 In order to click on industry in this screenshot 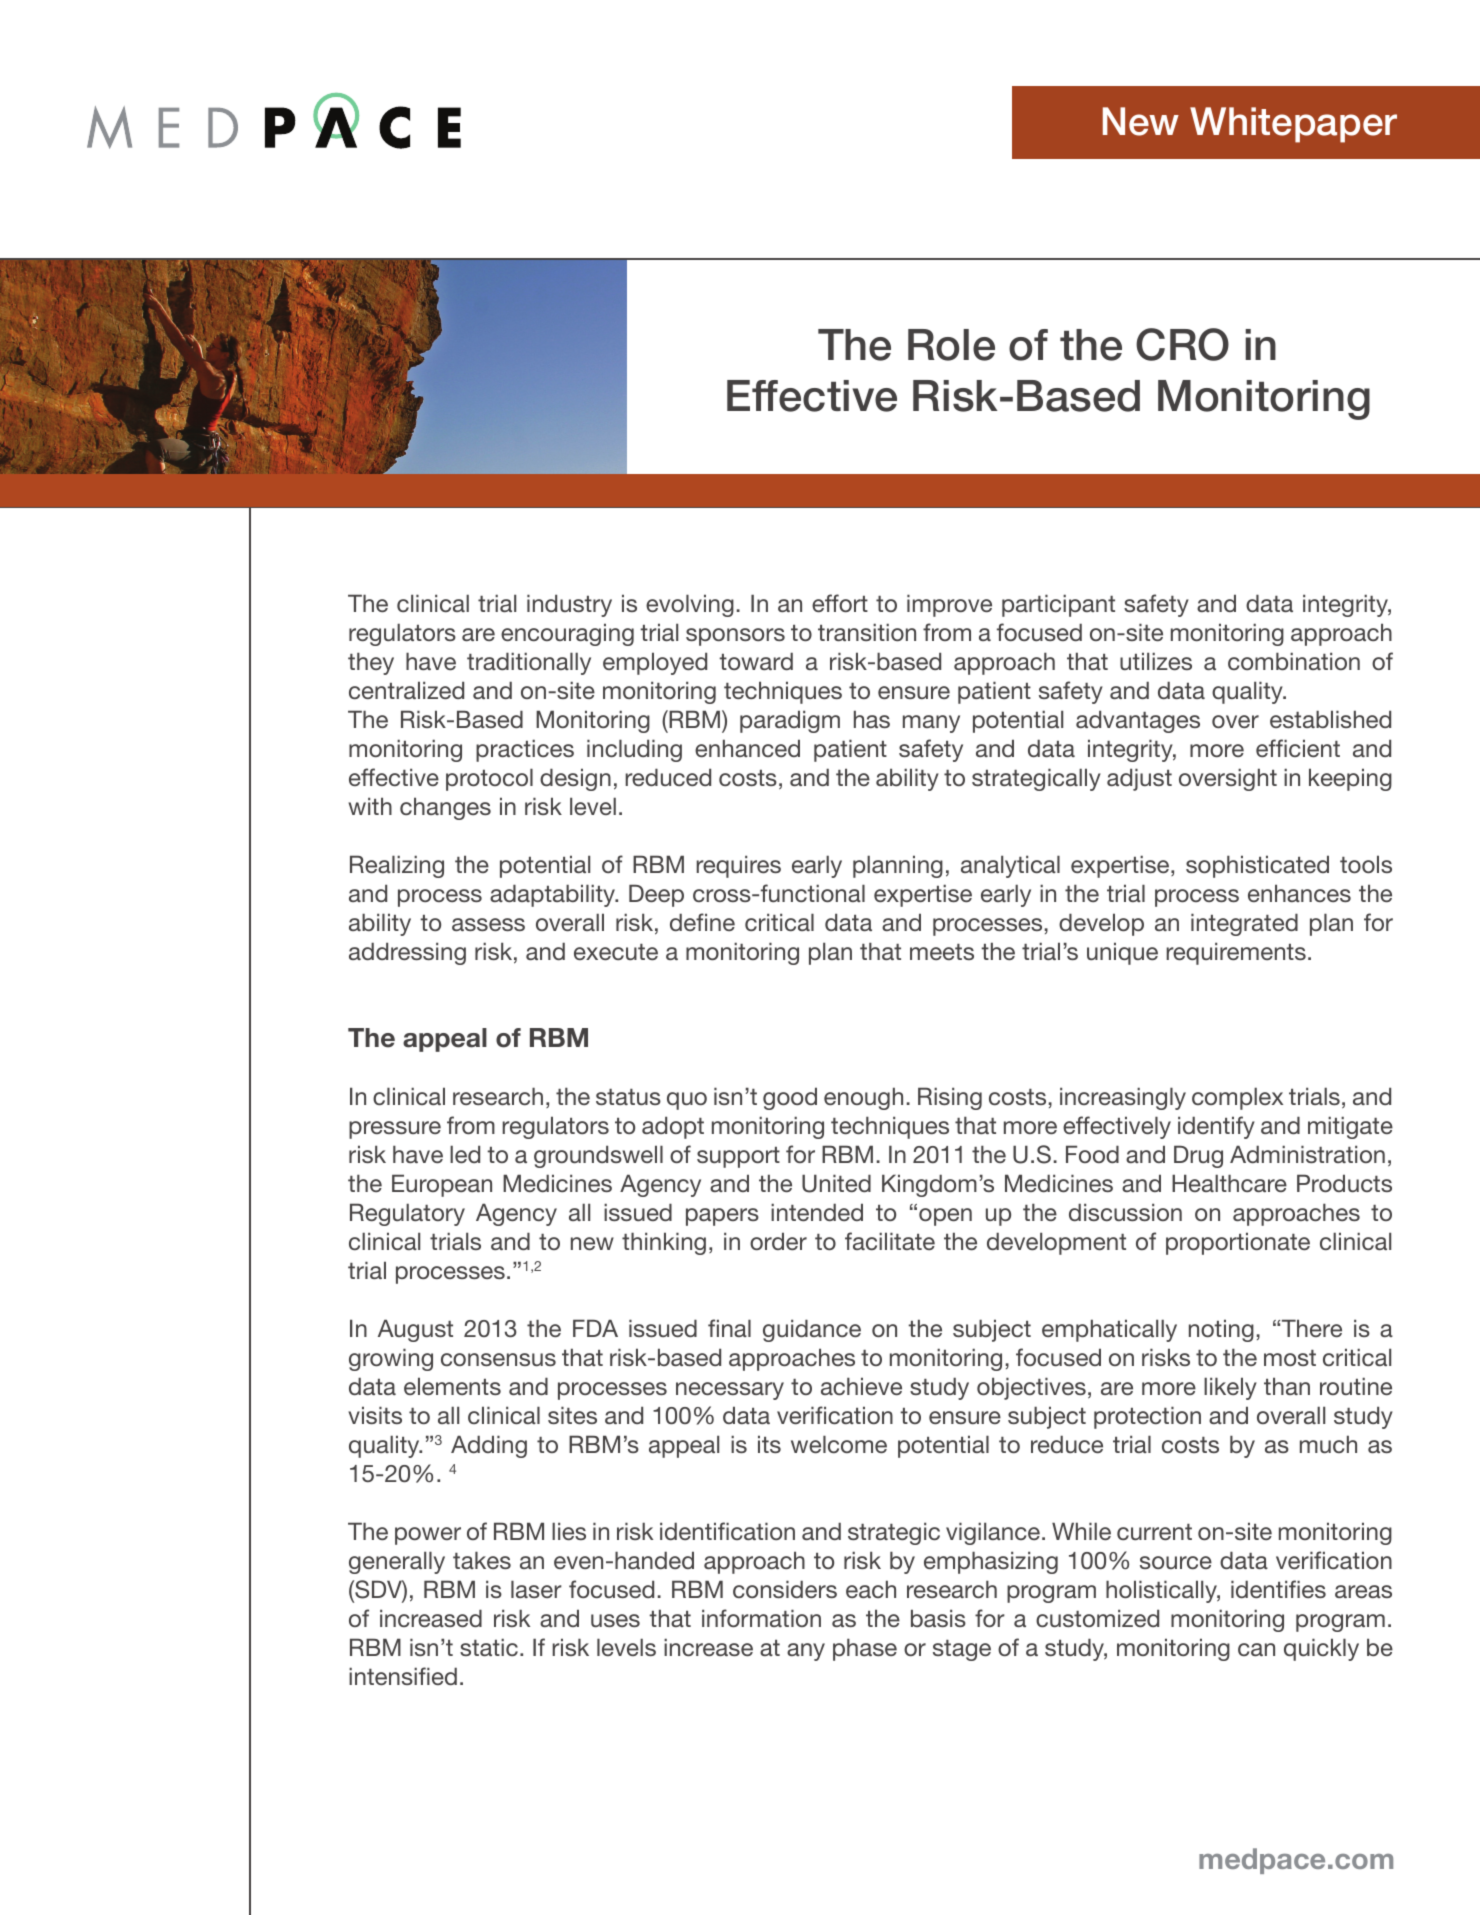, I will do `click(569, 605)`.
